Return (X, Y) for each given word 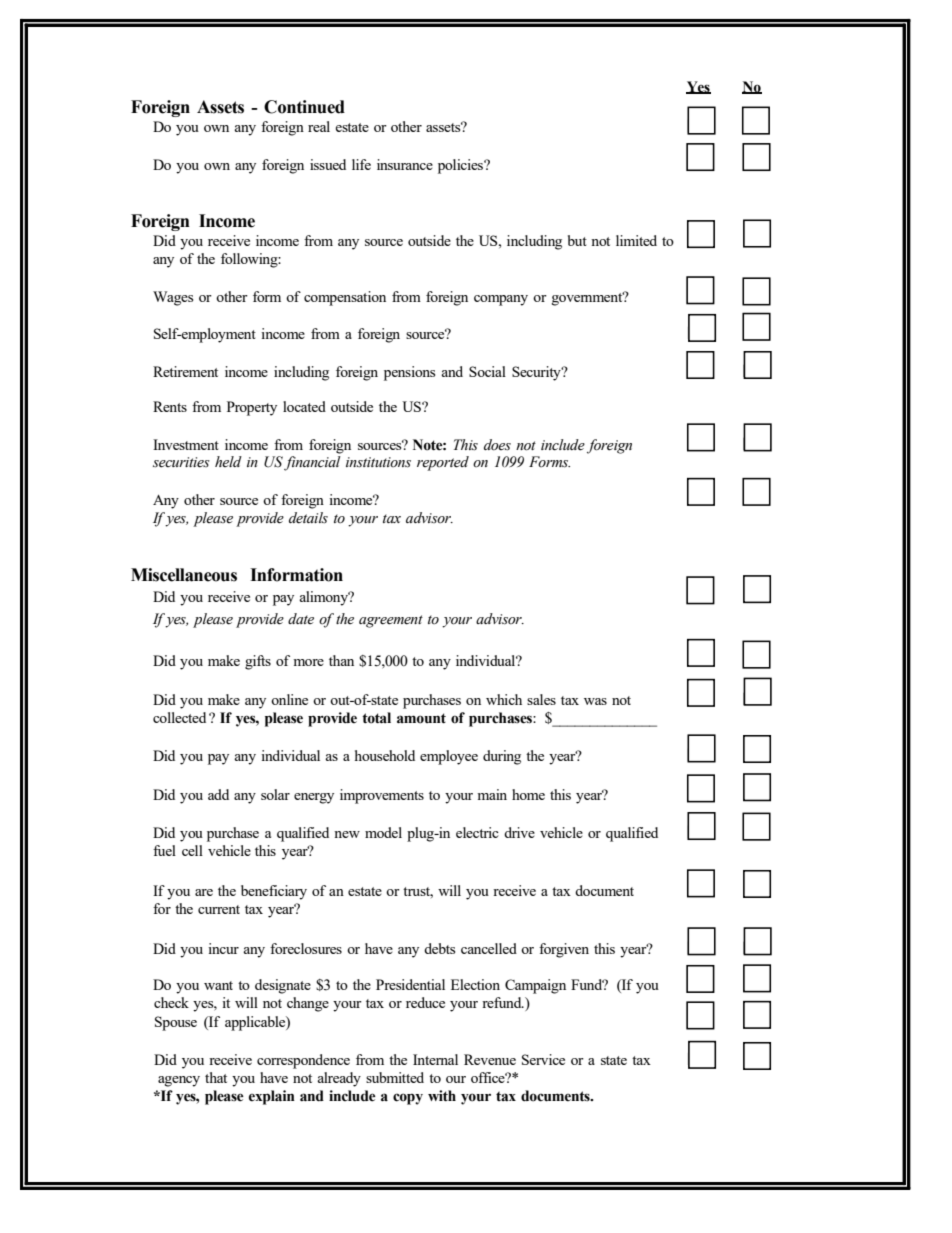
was (595, 701)
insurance (405, 164)
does (497, 445)
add (218, 794)
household (385, 755)
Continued (304, 107)
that (216, 1077)
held (228, 461)
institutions (378, 462)
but (577, 240)
